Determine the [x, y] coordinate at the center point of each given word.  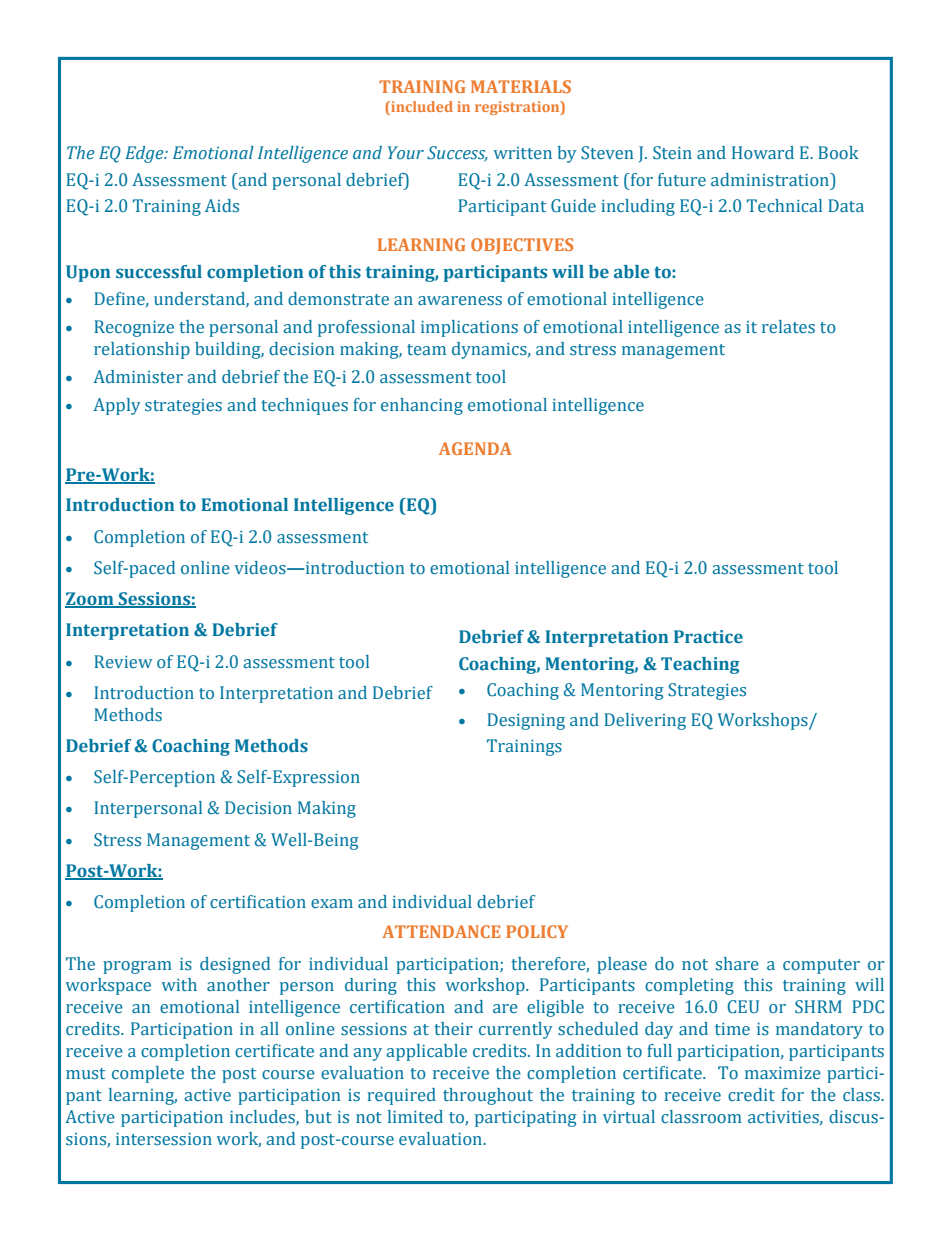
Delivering [645, 721]
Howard [763, 153]
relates [788, 327]
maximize [783, 1073]
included [421, 108]
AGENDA [475, 448]
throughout [488, 1096]
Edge [145, 154]
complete [148, 1074]
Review [123, 662]
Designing [526, 721]
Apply [116, 406]
